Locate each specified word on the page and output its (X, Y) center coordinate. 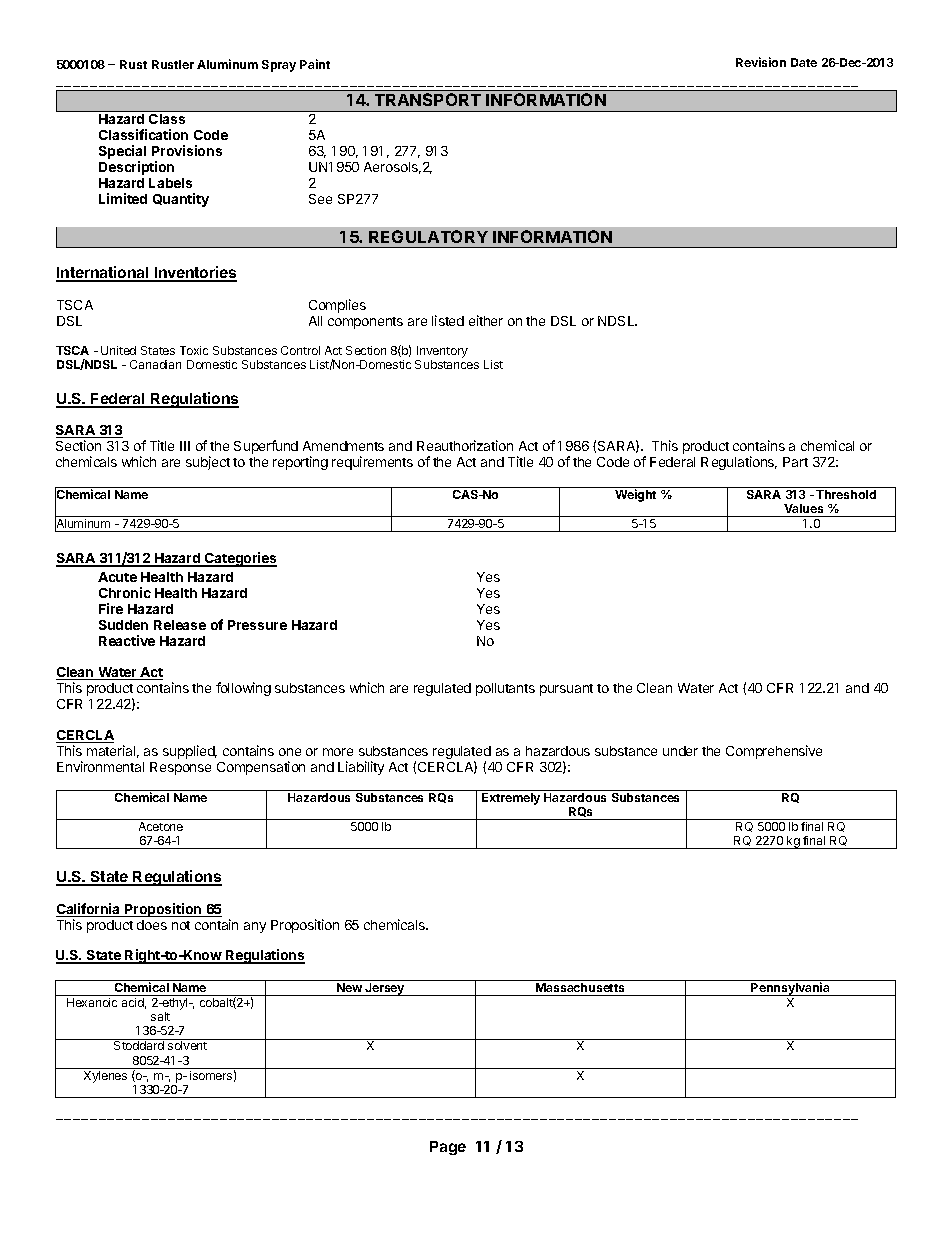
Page (448, 1148)
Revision (761, 62)
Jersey (385, 989)
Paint (315, 64)
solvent (187, 1045)
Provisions (187, 150)
